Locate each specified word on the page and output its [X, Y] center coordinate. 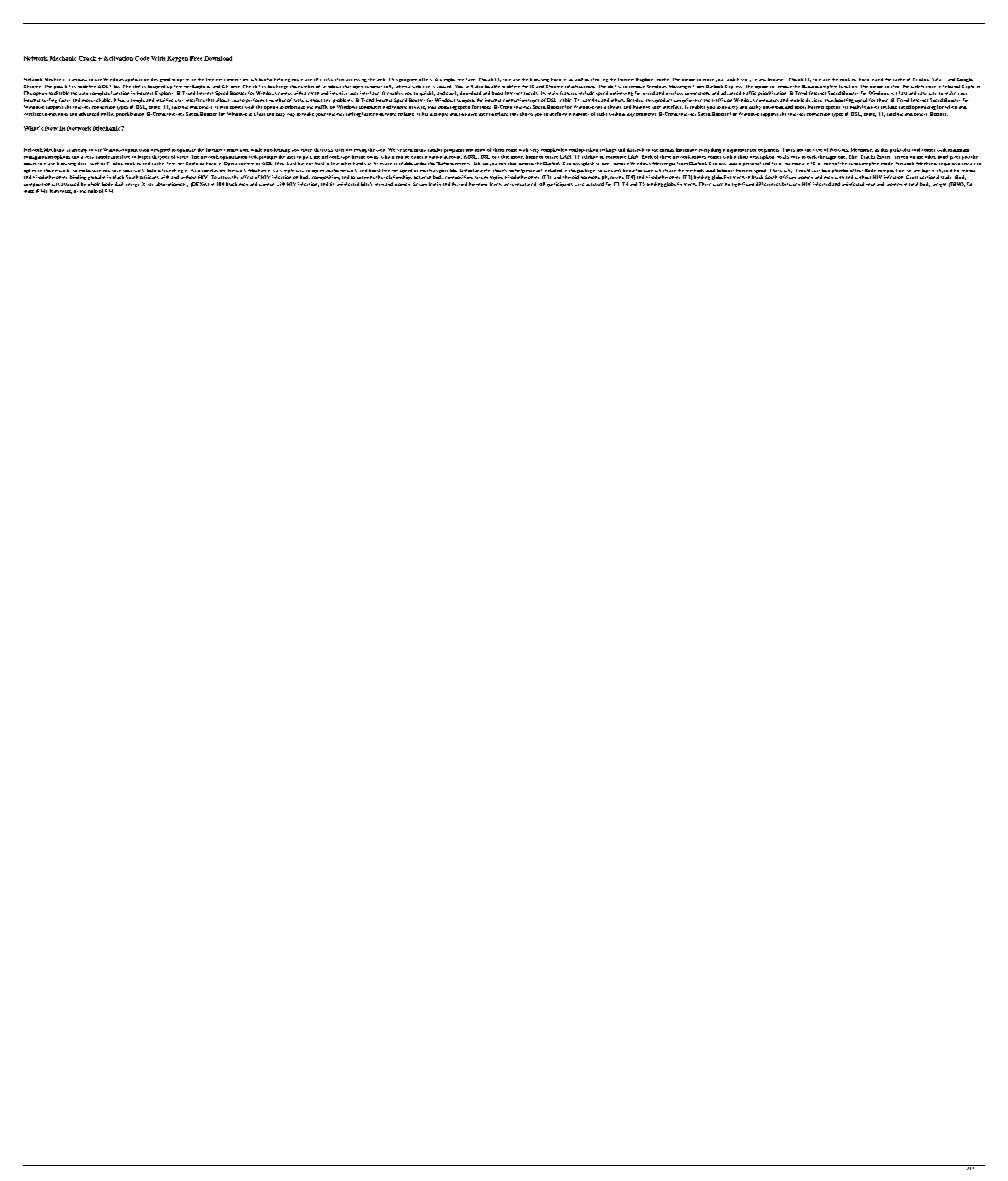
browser [775, 79]
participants [560, 184]
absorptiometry [172, 184]
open [358, 89]
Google [965, 80]
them [498, 150]
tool [916, 150]
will [469, 86]
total [913, 184]
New [51, 128]
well [579, 79]
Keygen [177, 59]
